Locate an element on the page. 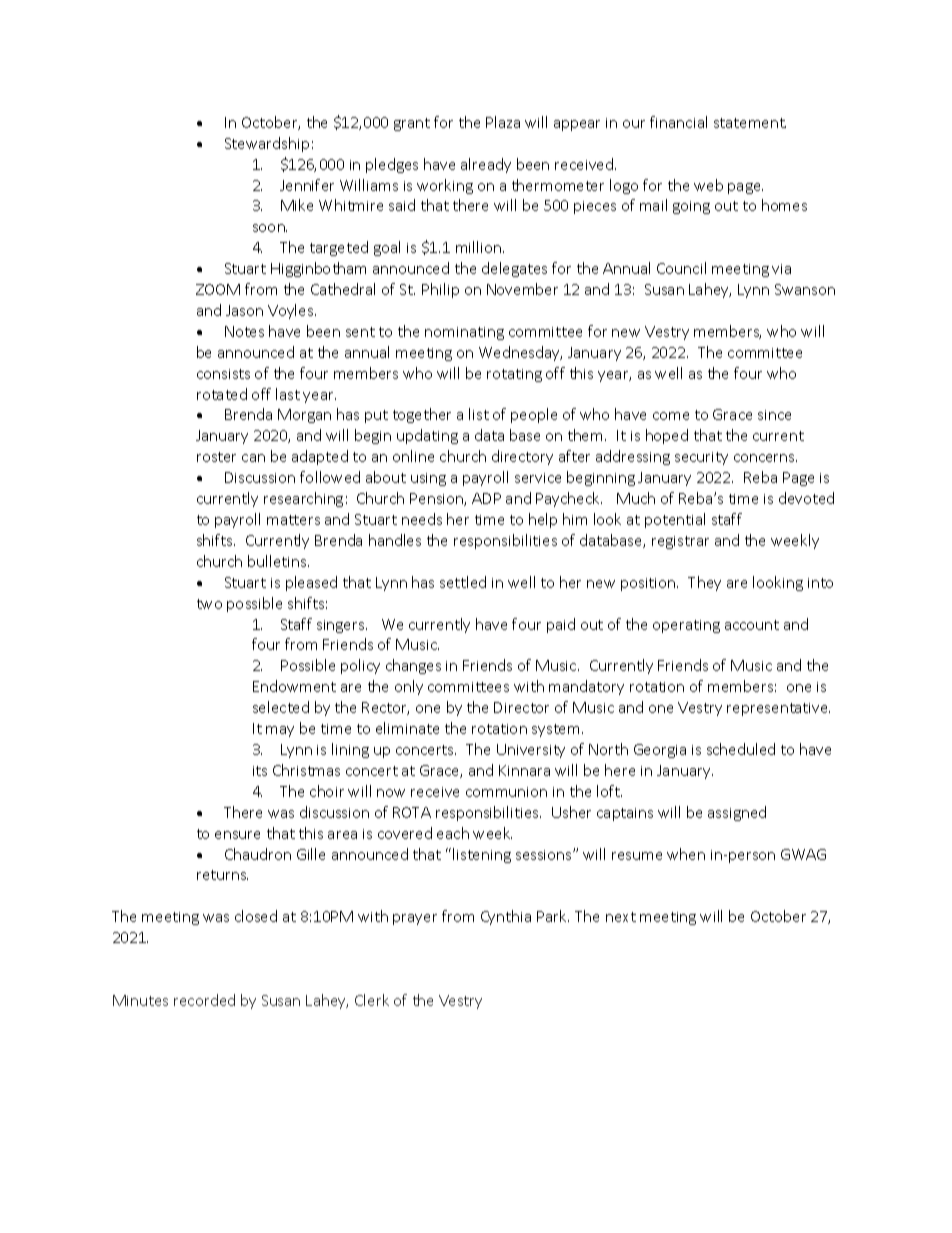 This image has height=1233, width=952. since is located at coordinates (774, 415).
